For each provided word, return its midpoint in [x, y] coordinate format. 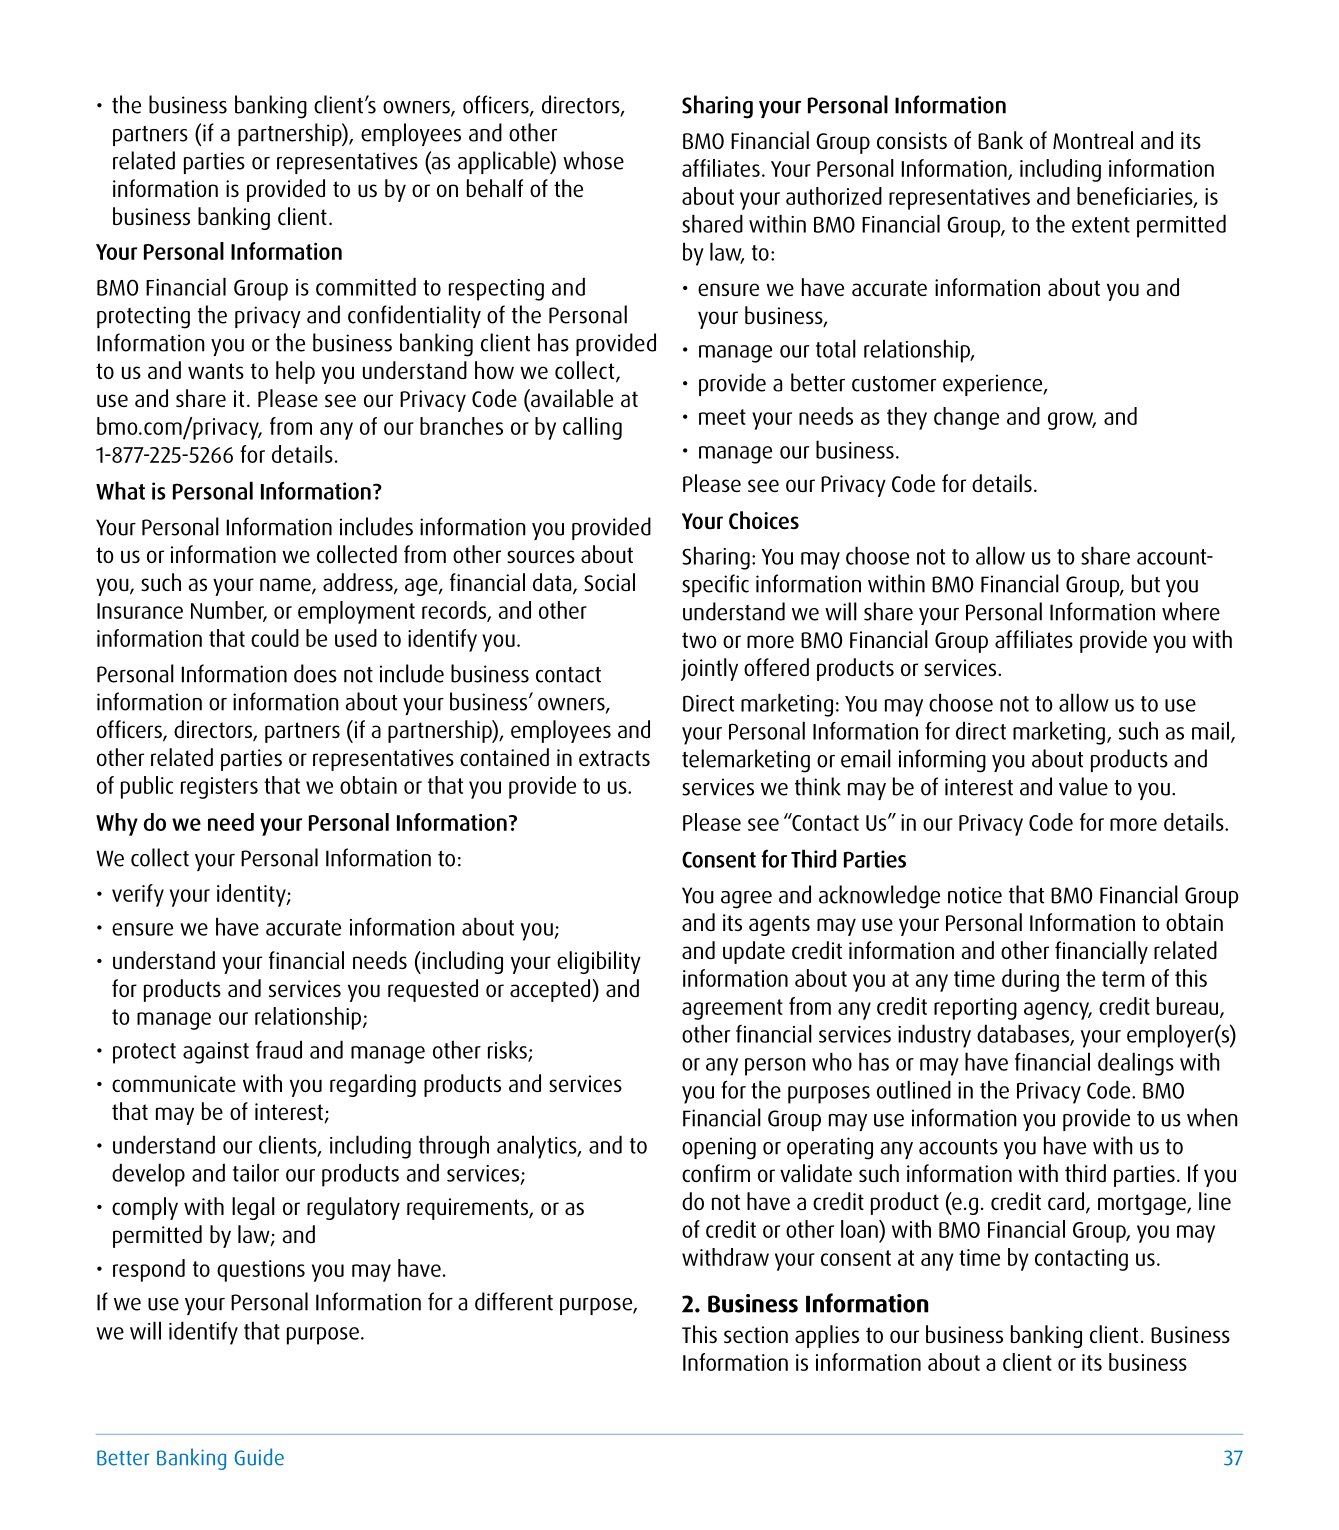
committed [366, 286]
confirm [716, 1173]
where [1191, 611]
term [1123, 979]
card [1067, 1202]
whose [593, 160]
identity [252, 895]
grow [1072, 421]
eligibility [599, 962]
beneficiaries [1136, 197]
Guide [259, 1457]
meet [722, 417]
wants [216, 371]
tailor [256, 1172]
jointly [709, 669]
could [275, 638]
